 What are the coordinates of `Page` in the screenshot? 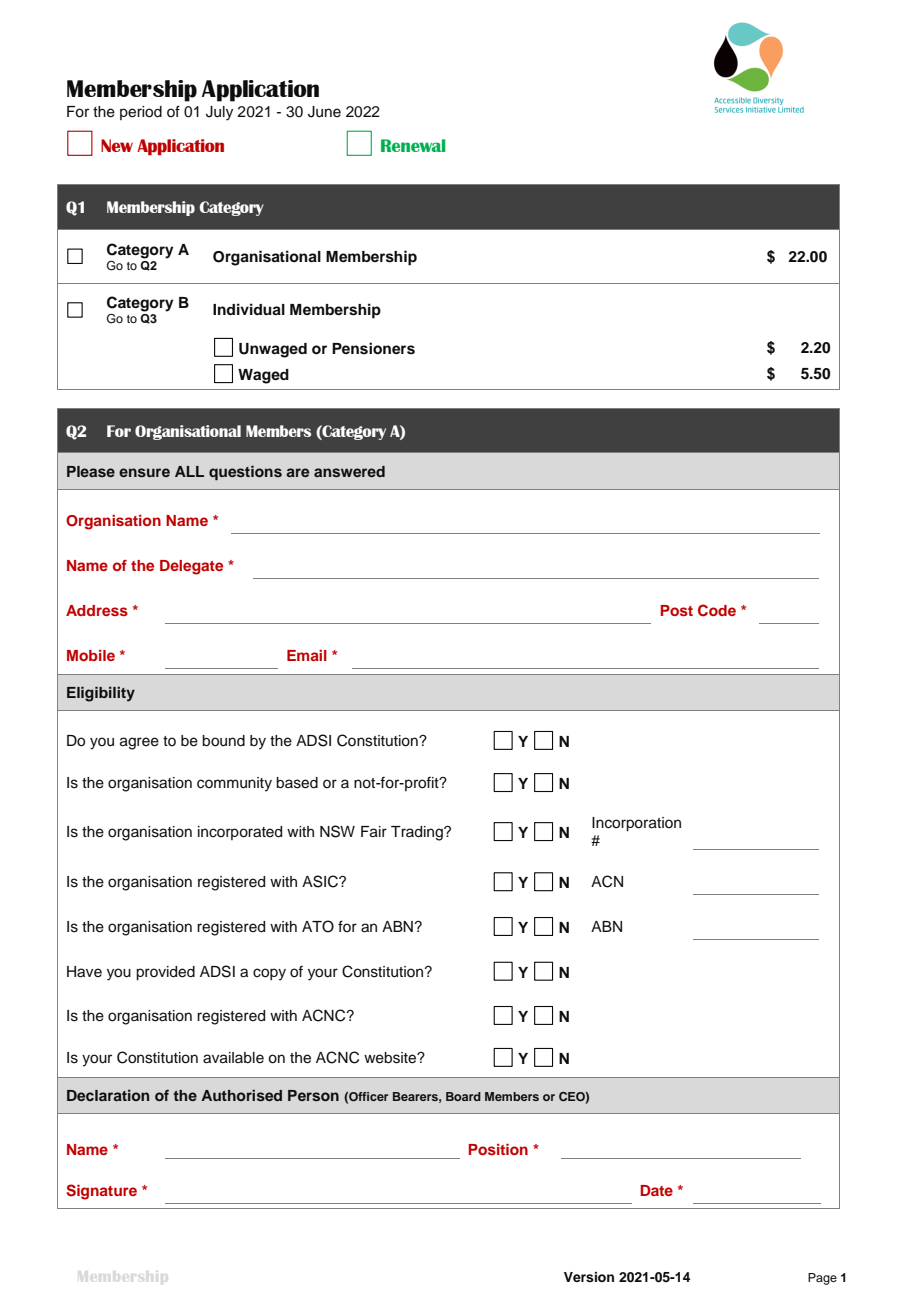 It's located at (822, 1279).
